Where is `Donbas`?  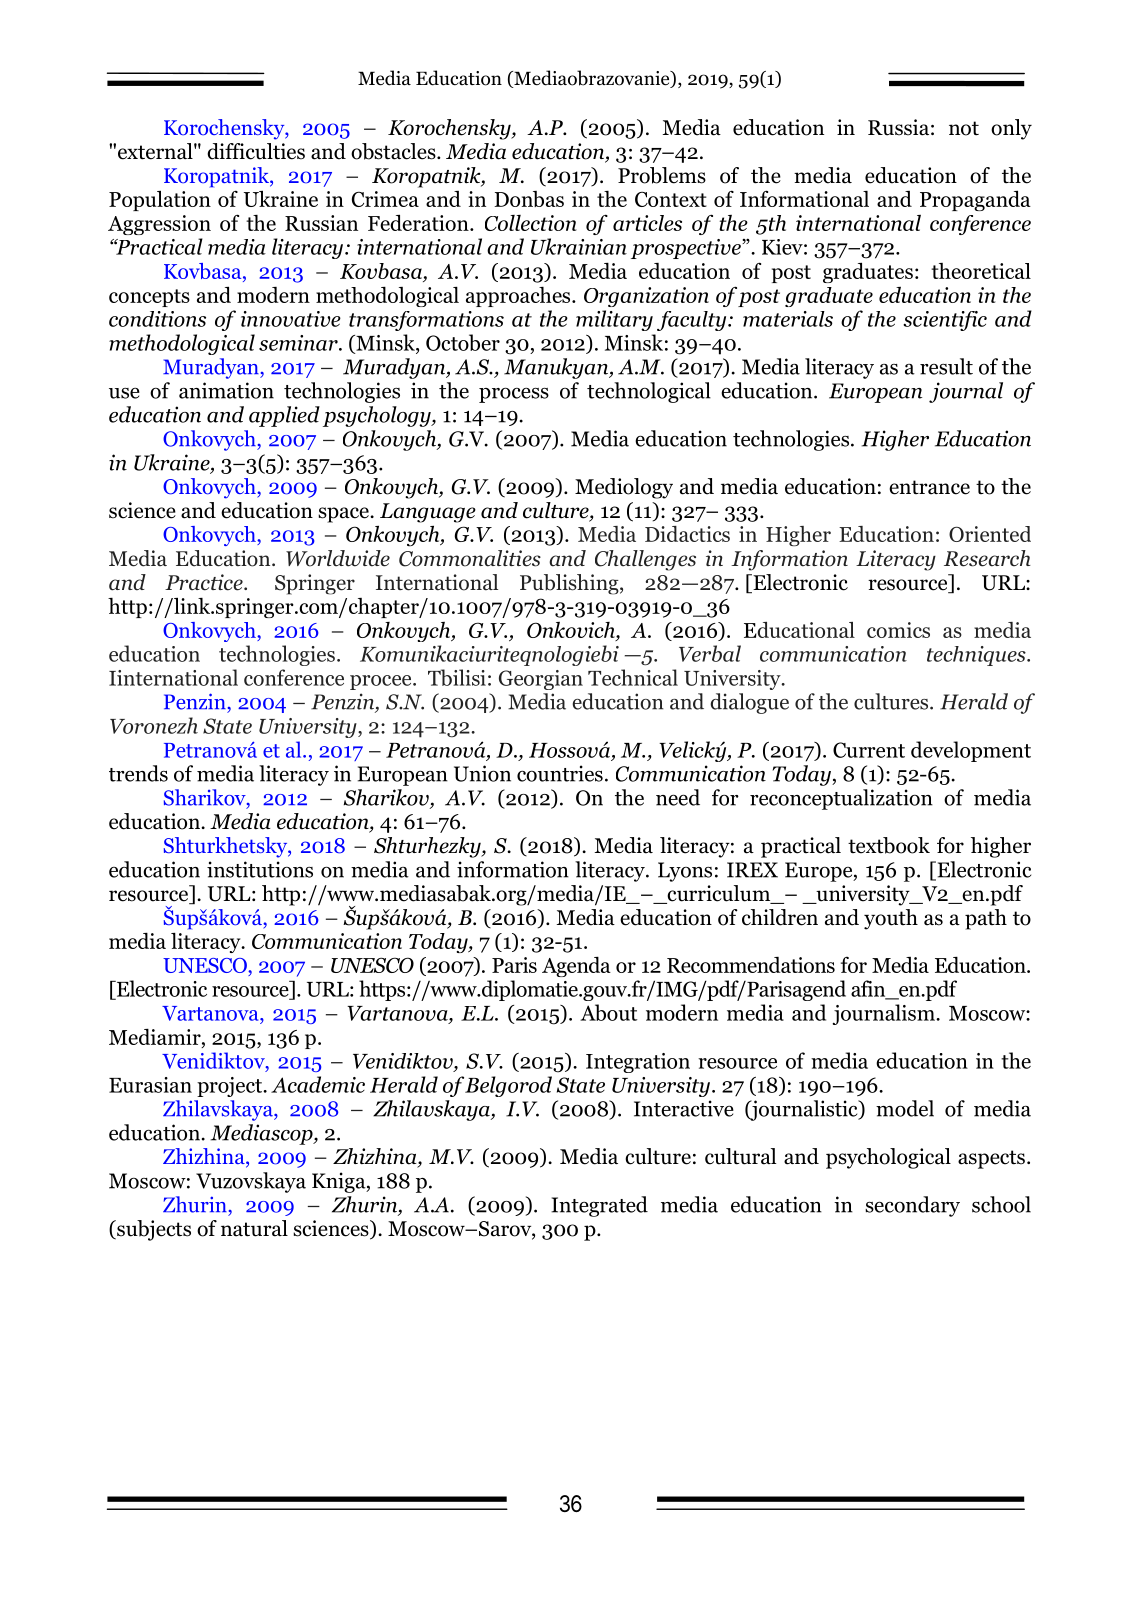
Donbas is located at coordinates (529, 199).
